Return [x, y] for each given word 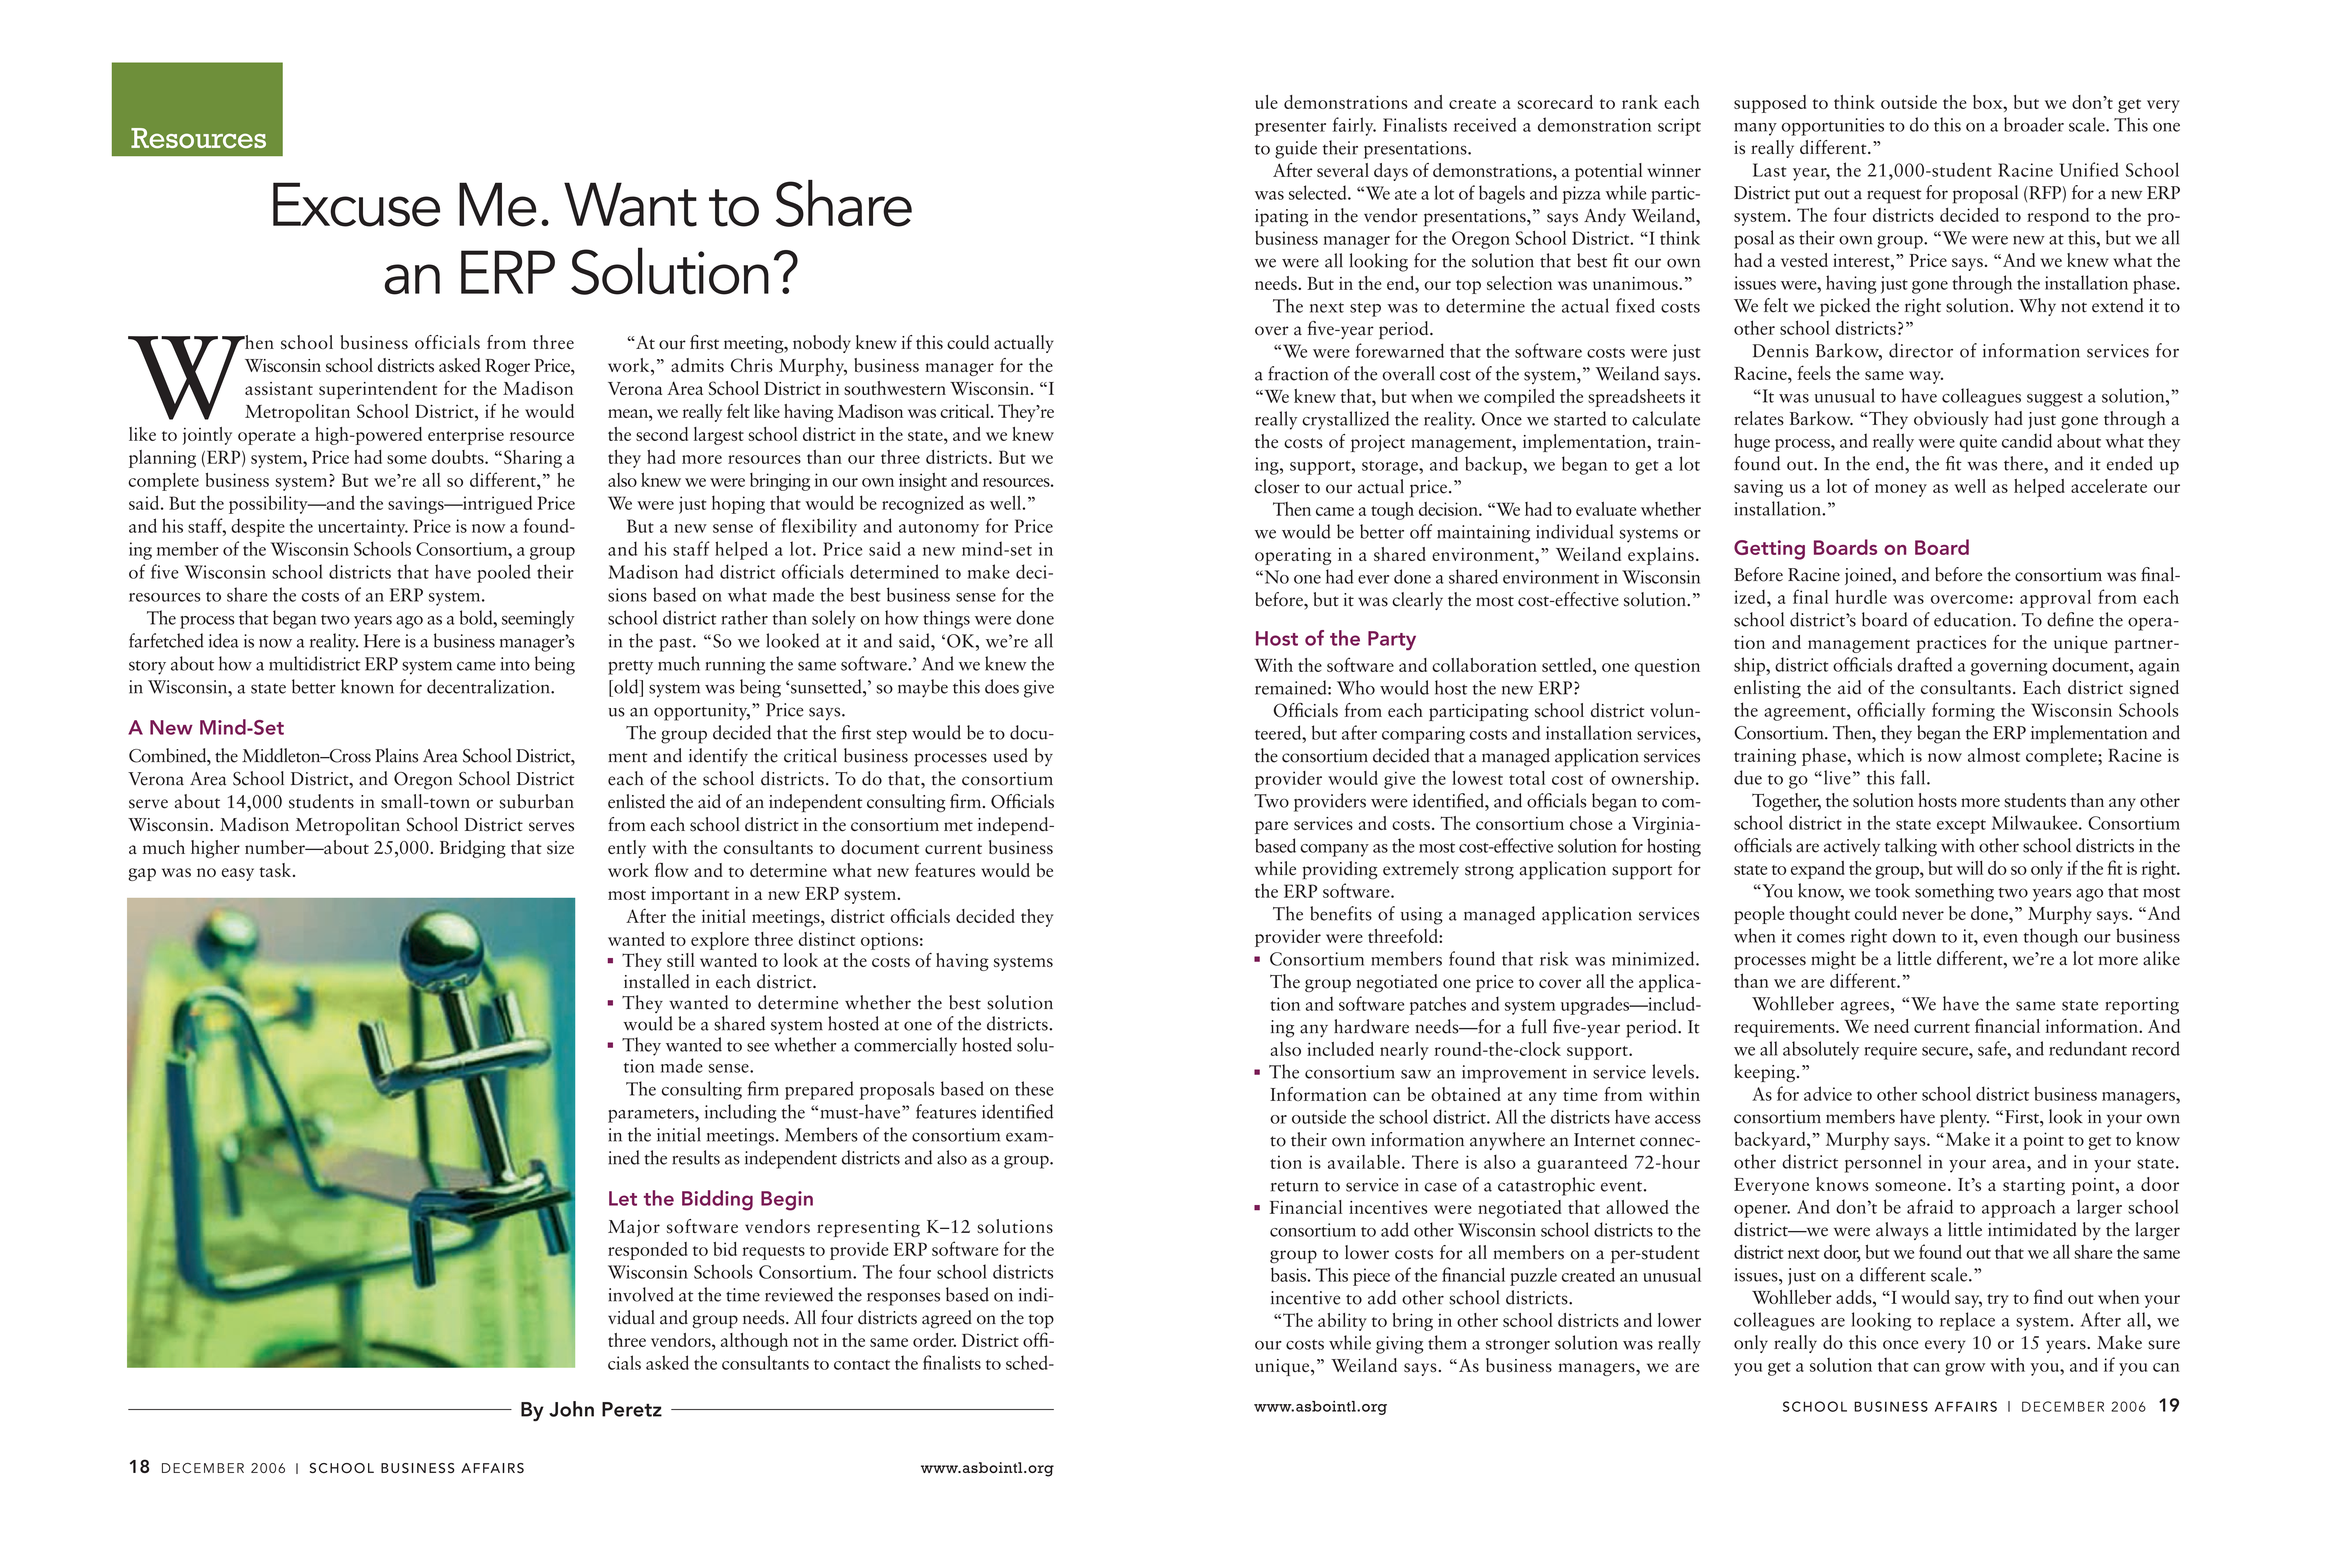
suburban [536, 801]
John [571, 1409]
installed [657, 981]
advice [1828, 1093]
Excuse [356, 204]
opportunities [1833, 127]
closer [1277, 486]
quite [1978, 443]
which [1881, 755]
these [1034, 1088]
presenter [1290, 129]
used [1010, 755]
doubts [459, 457]
